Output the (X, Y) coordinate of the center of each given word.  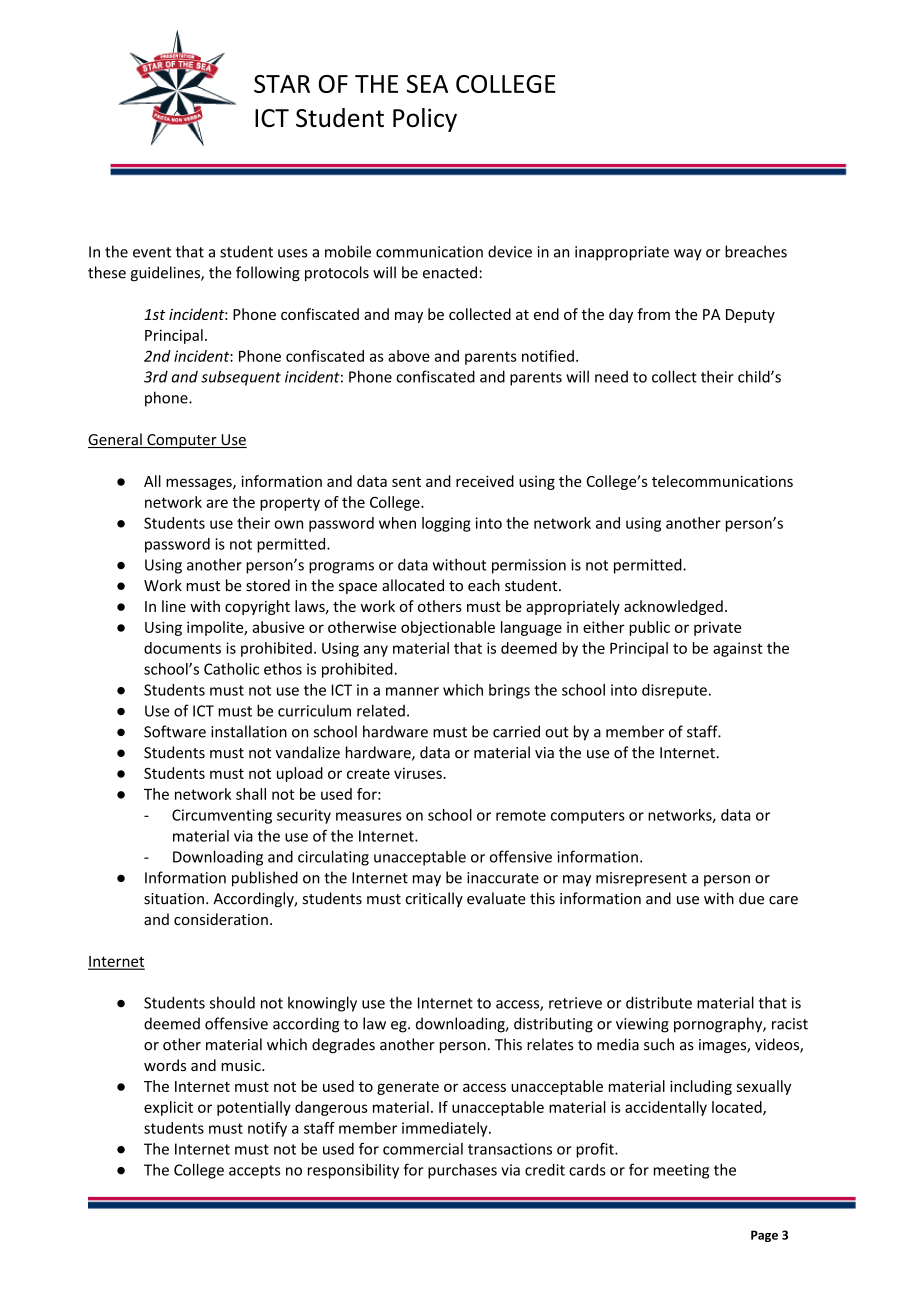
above (409, 356)
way (688, 255)
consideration (221, 919)
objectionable (448, 628)
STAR (282, 84)
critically (434, 899)
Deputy (750, 316)
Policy (425, 120)
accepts (254, 1172)
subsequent (241, 378)
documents (182, 648)
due (751, 898)
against (738, 649)
